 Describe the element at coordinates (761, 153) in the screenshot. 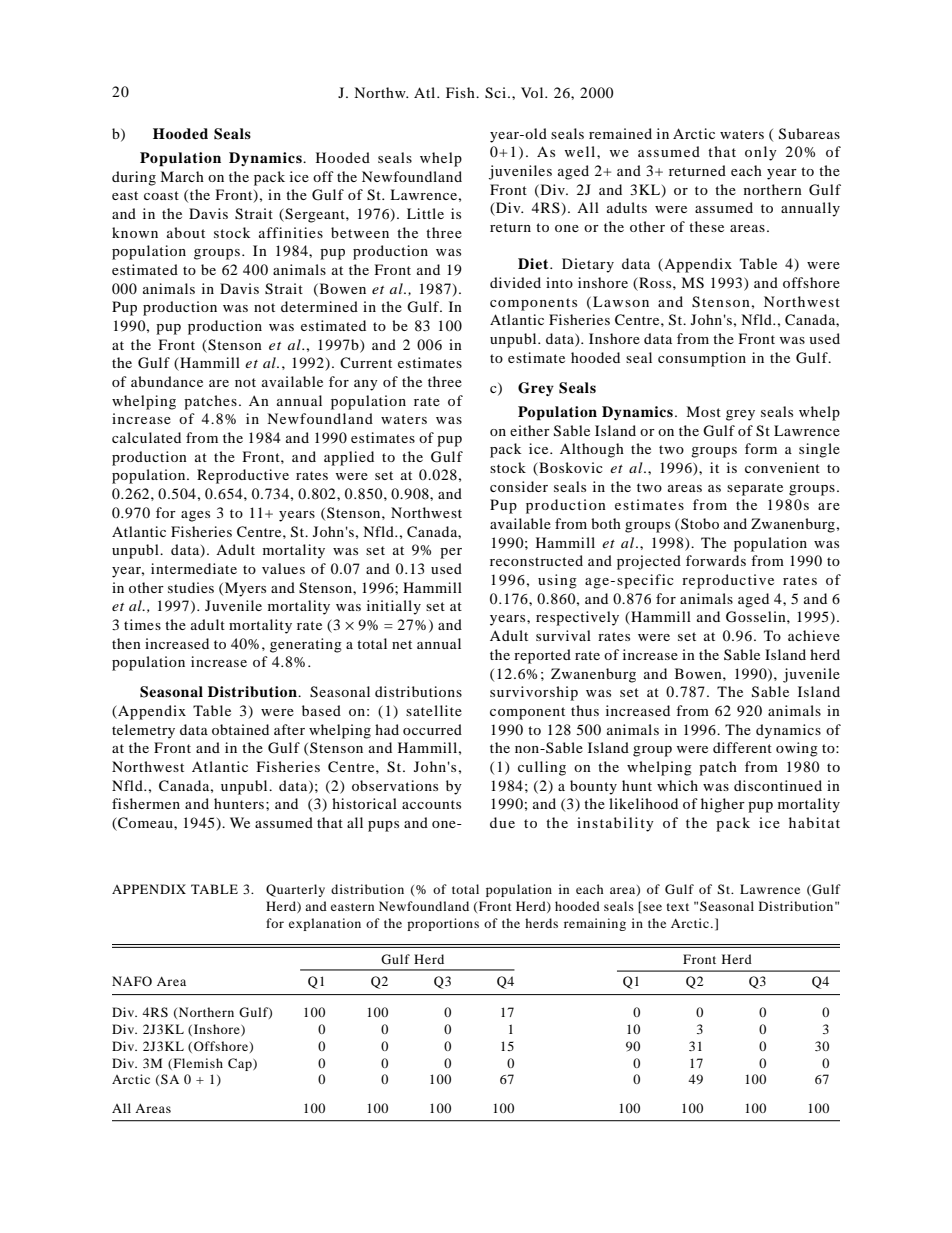

I see `only` at that location.
